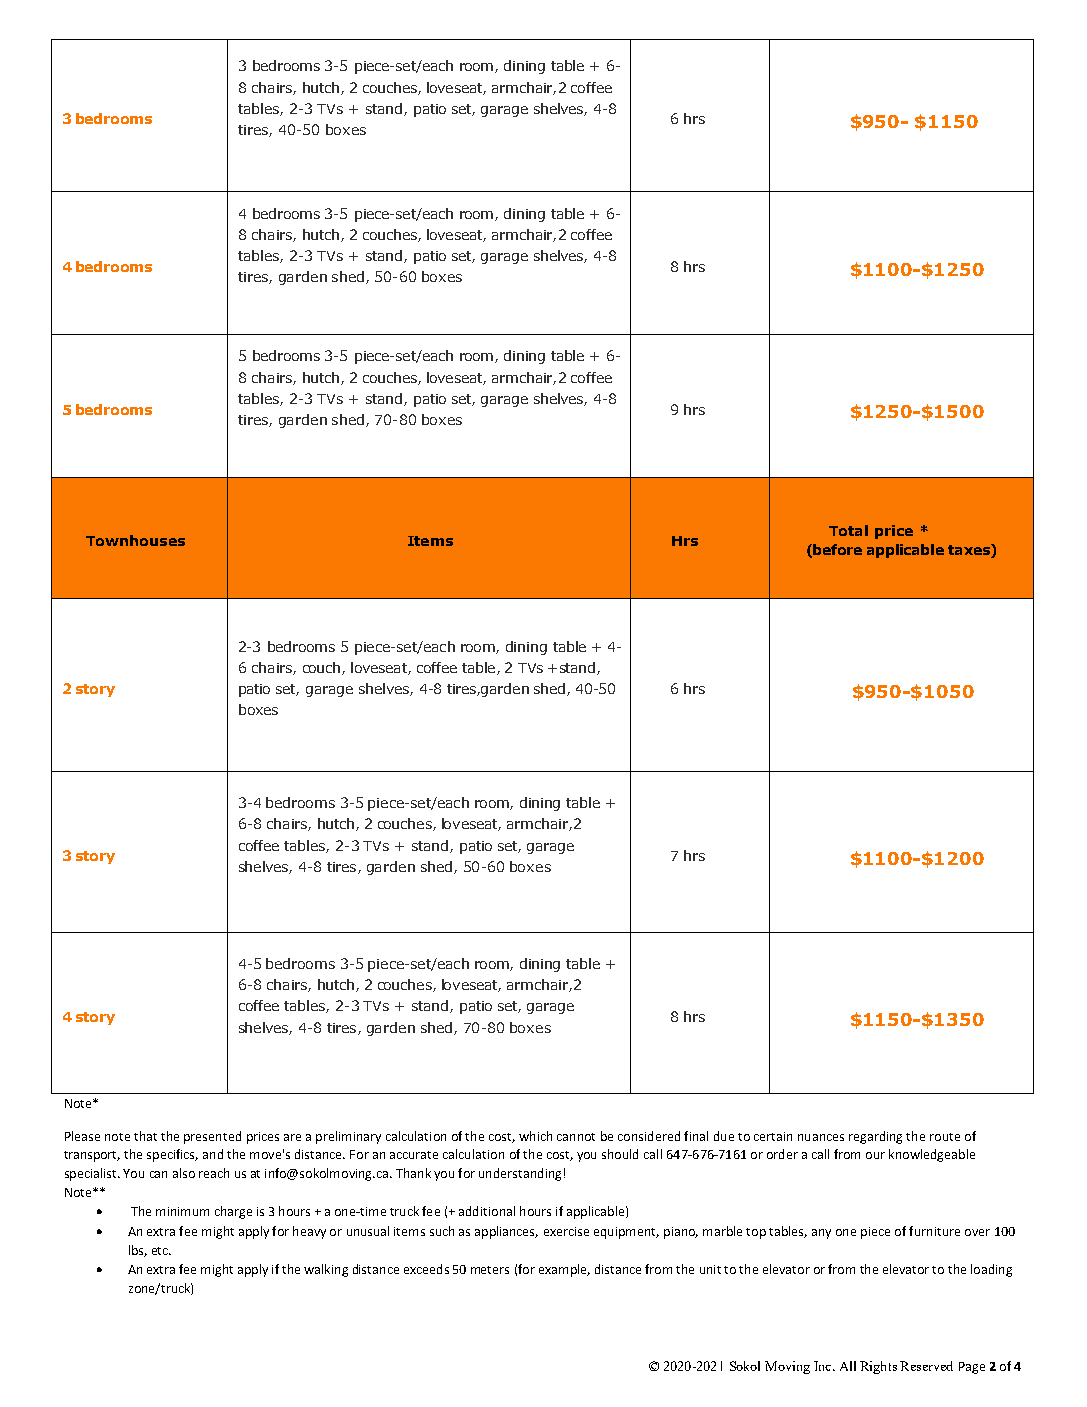  Describe the element at coordinates (135, 540) in the screenshot. I see `Townhouses` at that location.
